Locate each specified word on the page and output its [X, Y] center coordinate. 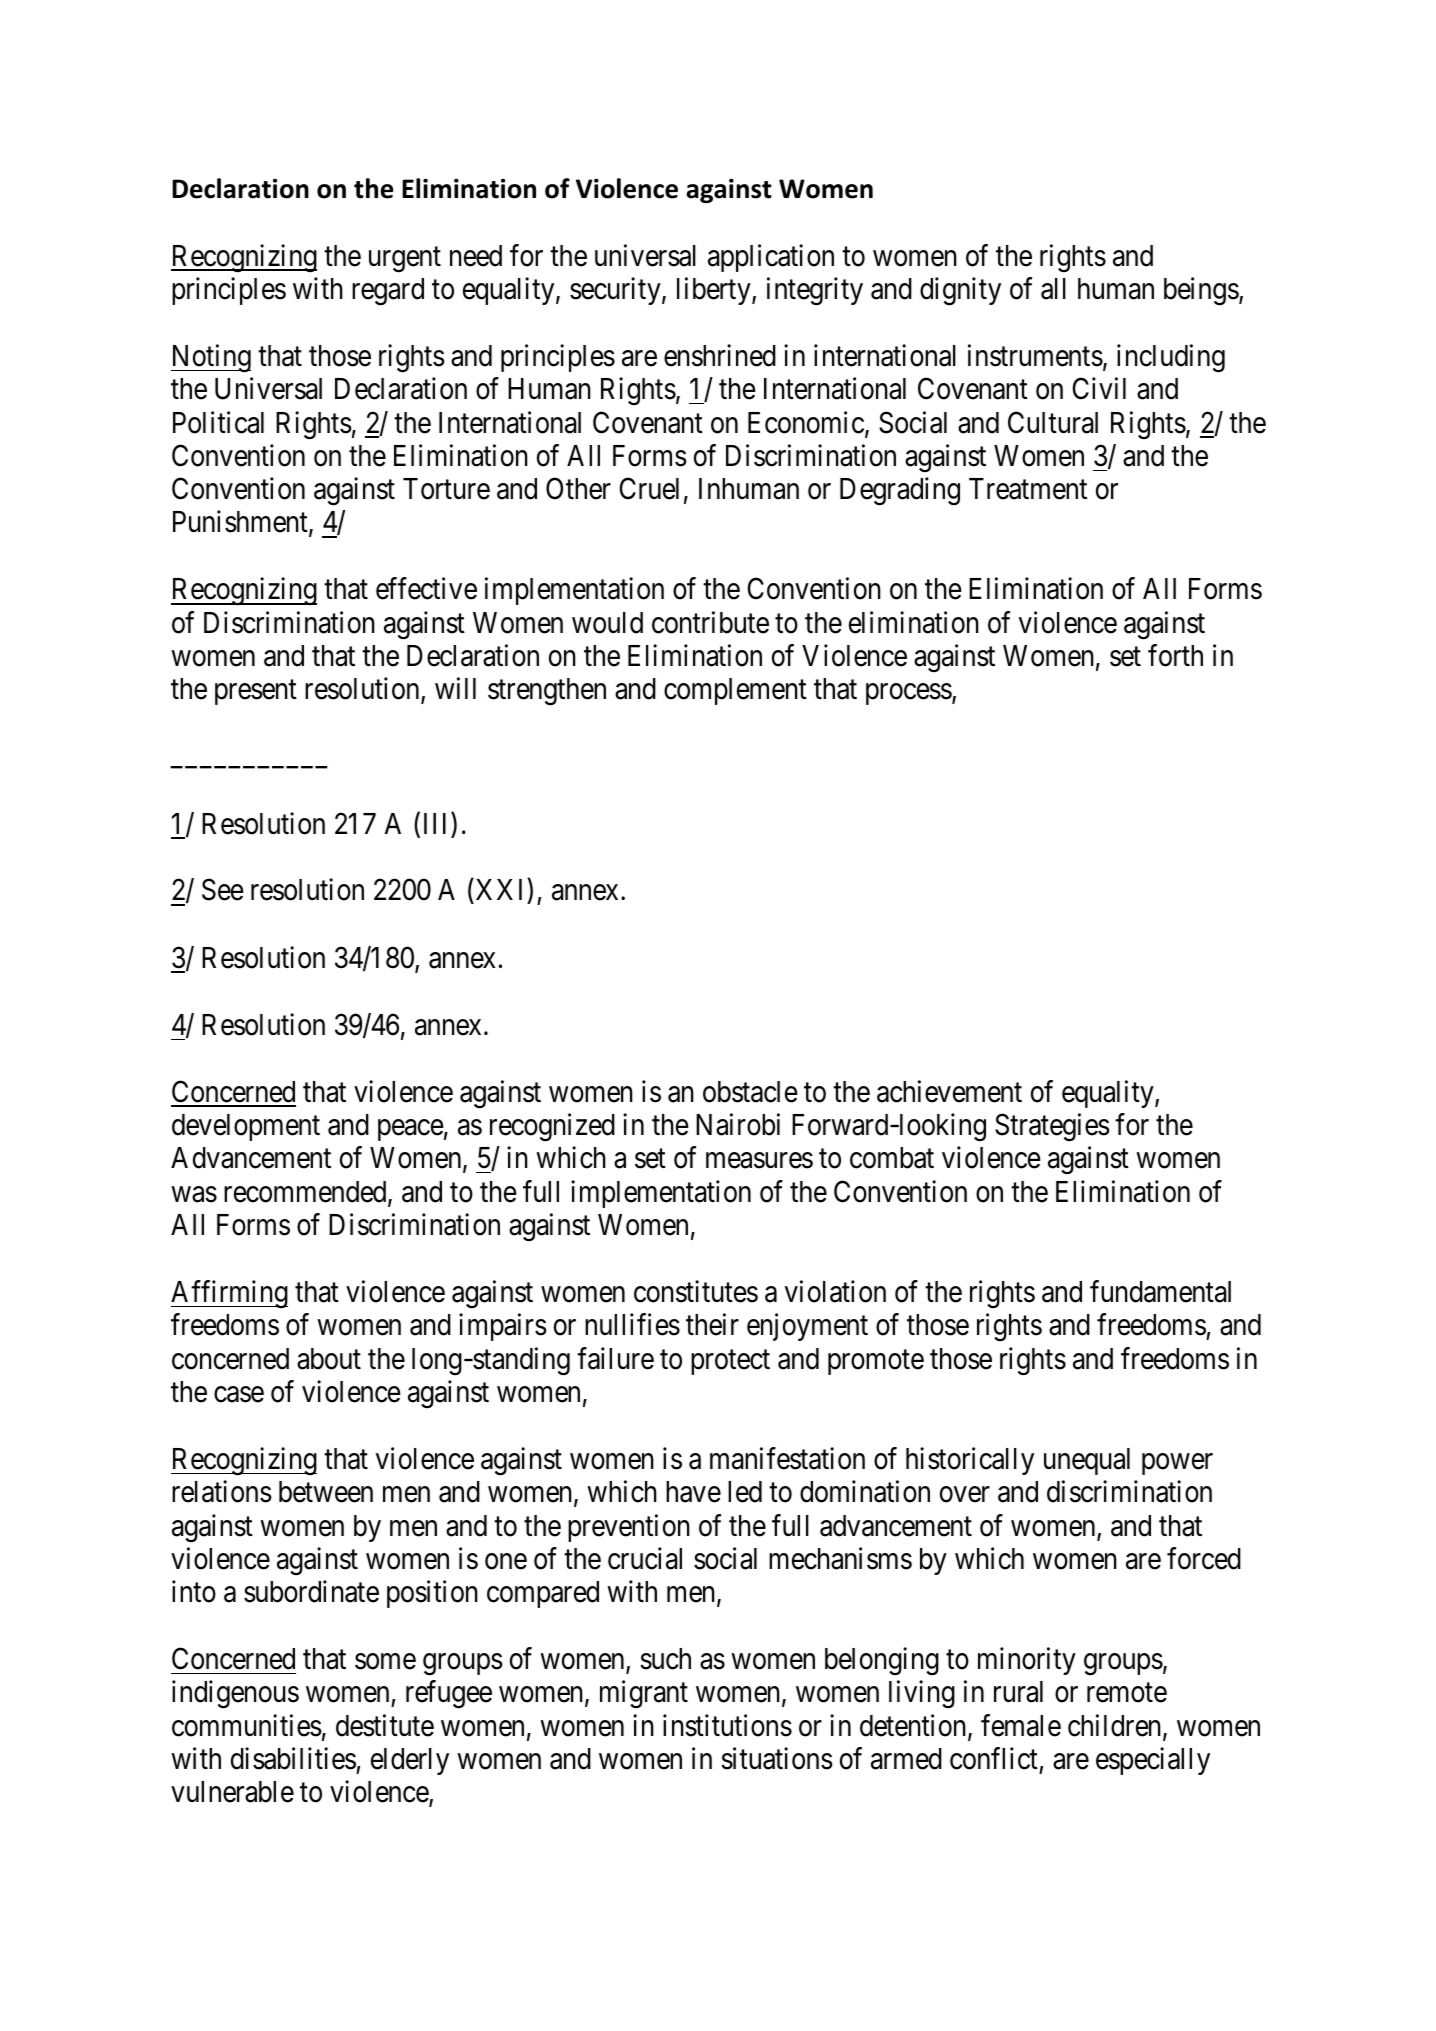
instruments [1035, 355]
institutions [727, 1725]
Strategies [1052, 1127]
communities [247, 1725]
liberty [715, 291]
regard [388, 292]
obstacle [750, 1092]
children [1116, 1726]
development [246, 1127]
